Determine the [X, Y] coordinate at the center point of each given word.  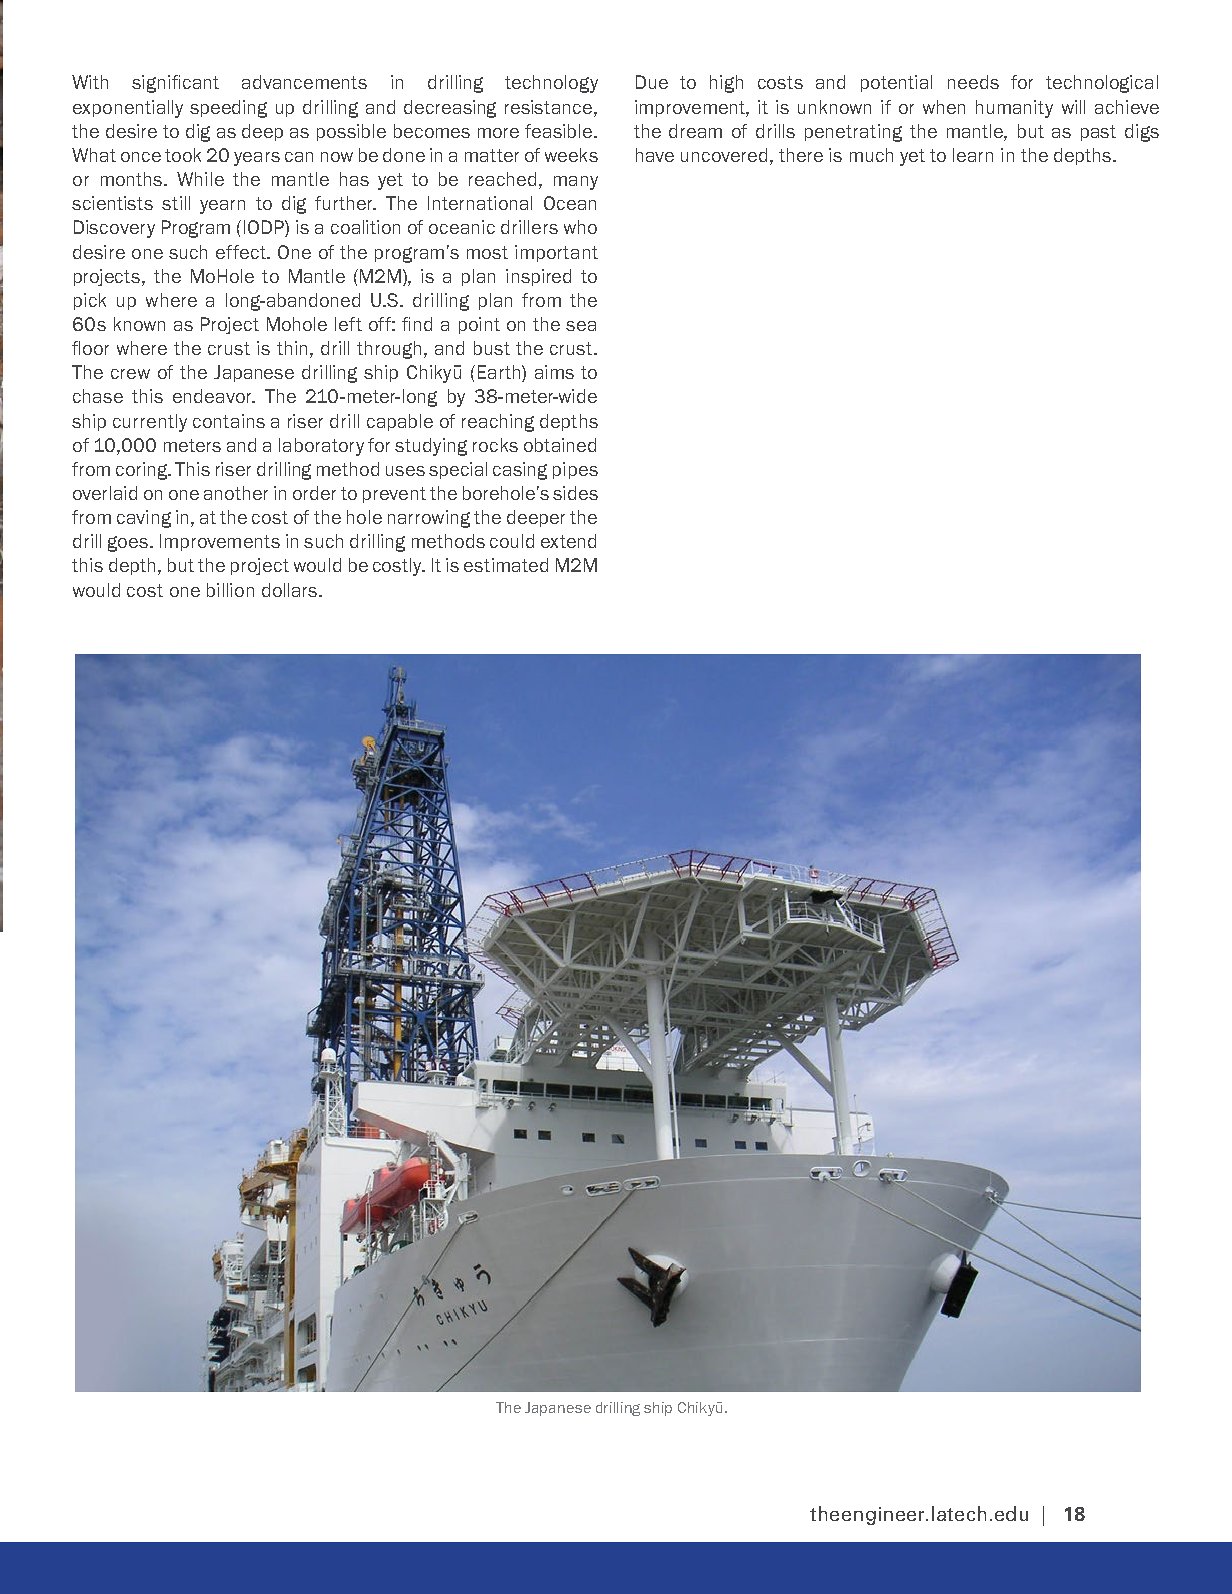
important [556, 253]
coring [143, 471]
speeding [228, 109]
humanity [1014, 109]
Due [652, 82]
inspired [538, 277]
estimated [506, 565]
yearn [222, 207]
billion [230, 590]
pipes [575, 470]
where [171, 300]
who [580, 227]
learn [973, 155]
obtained [560, 445]
